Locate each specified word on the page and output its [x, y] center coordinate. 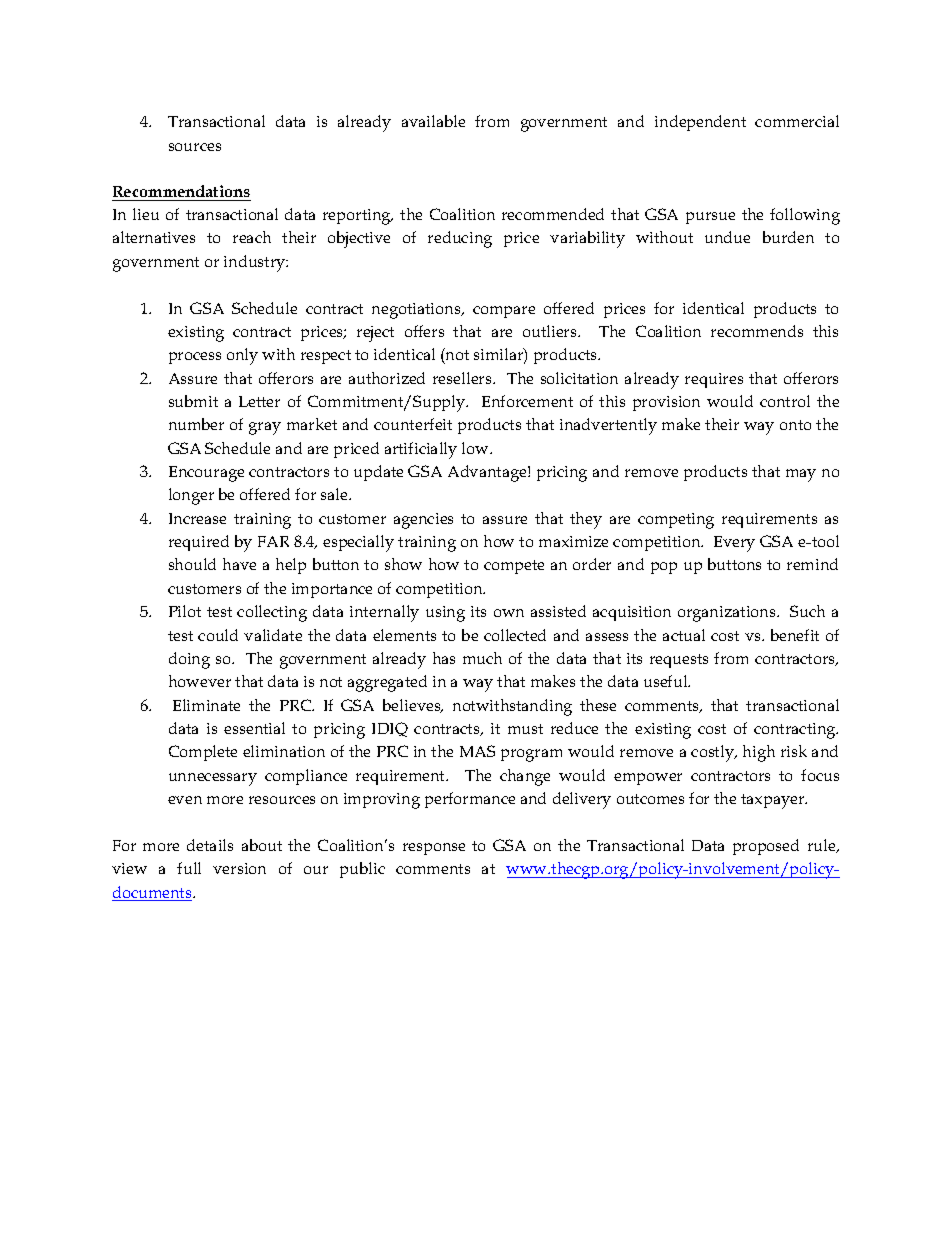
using [445, 614]
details [210, 845]
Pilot [185, 611]
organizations [728, 614]
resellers [463, 378]
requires [714, 380]
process [195, 358]
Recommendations [181, 191]
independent [700, 123]
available [433, 121]
